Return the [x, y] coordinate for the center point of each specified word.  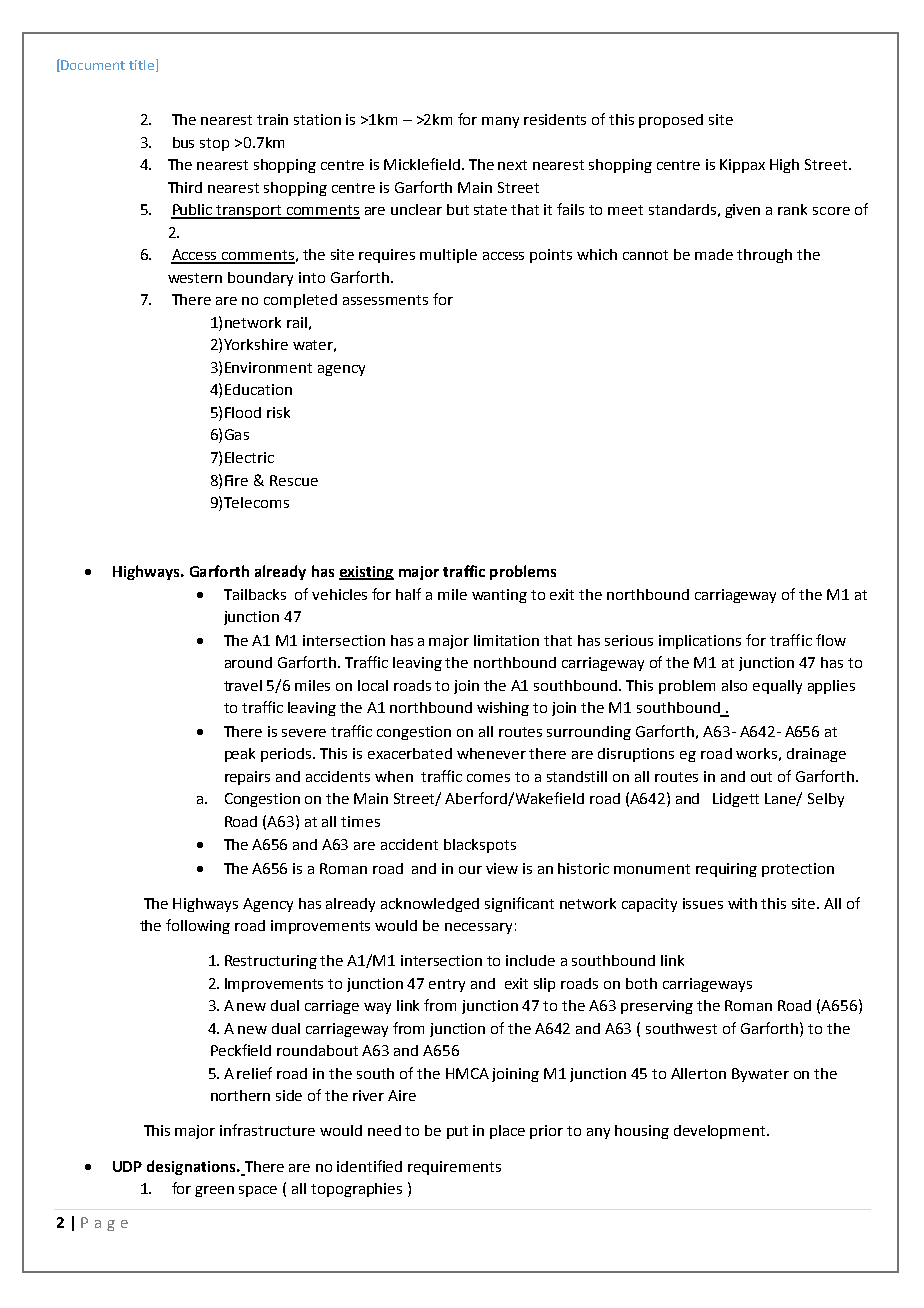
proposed [671, 121]
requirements [454, 1168]
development [721, 1132]
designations [192, 1167]
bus [183, 142]
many [500, 122]
